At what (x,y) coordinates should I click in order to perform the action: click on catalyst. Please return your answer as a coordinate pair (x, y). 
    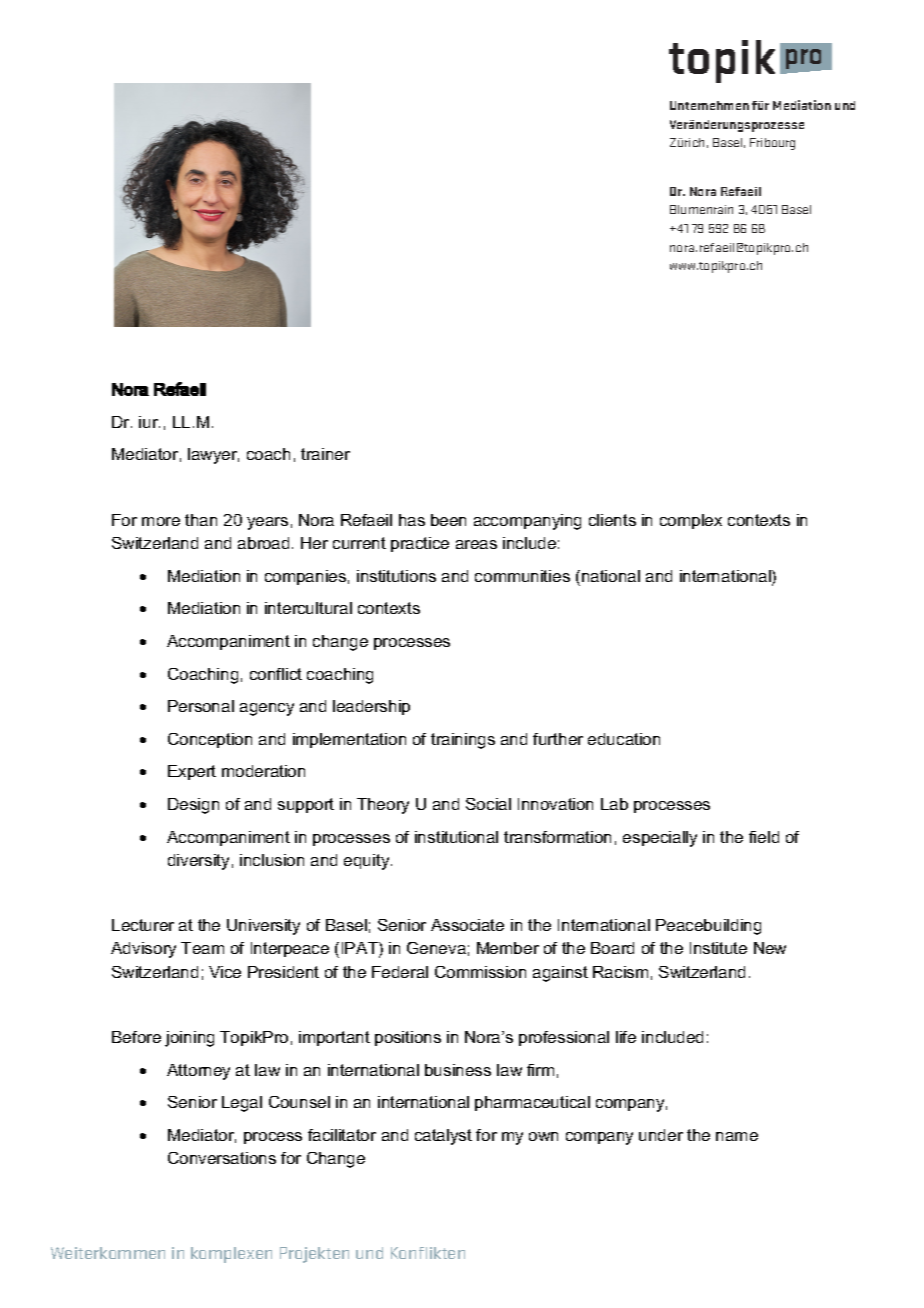
    Looking at the image, I should click on (443, 1137).
